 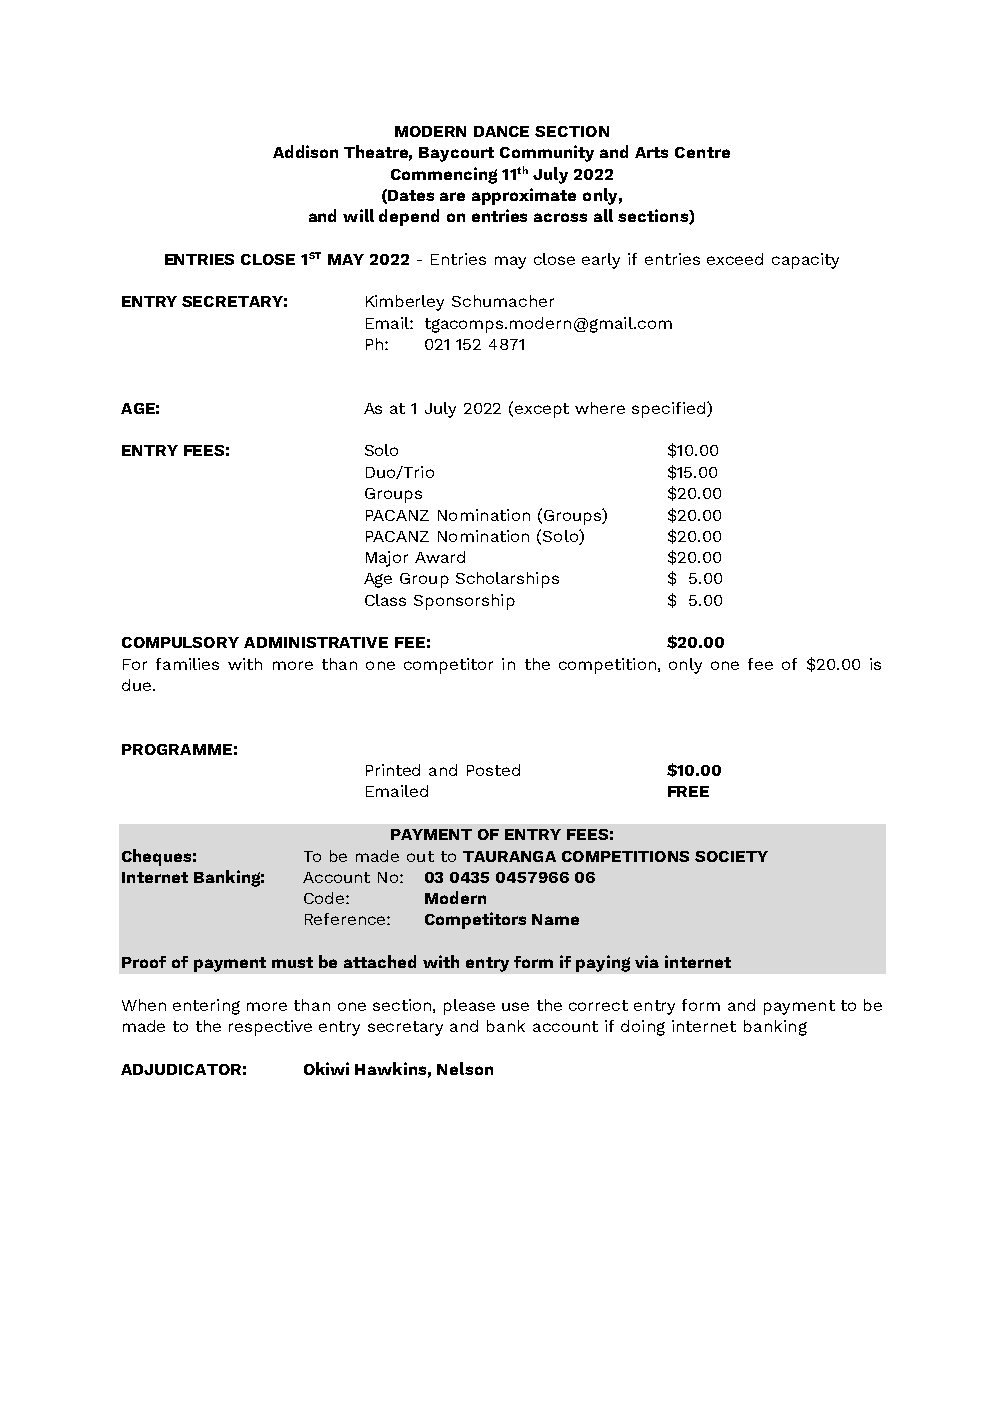 What do you see at coordinates (444, 175) in the page?
I see `Commencing` at bounding box center [444, 175].
